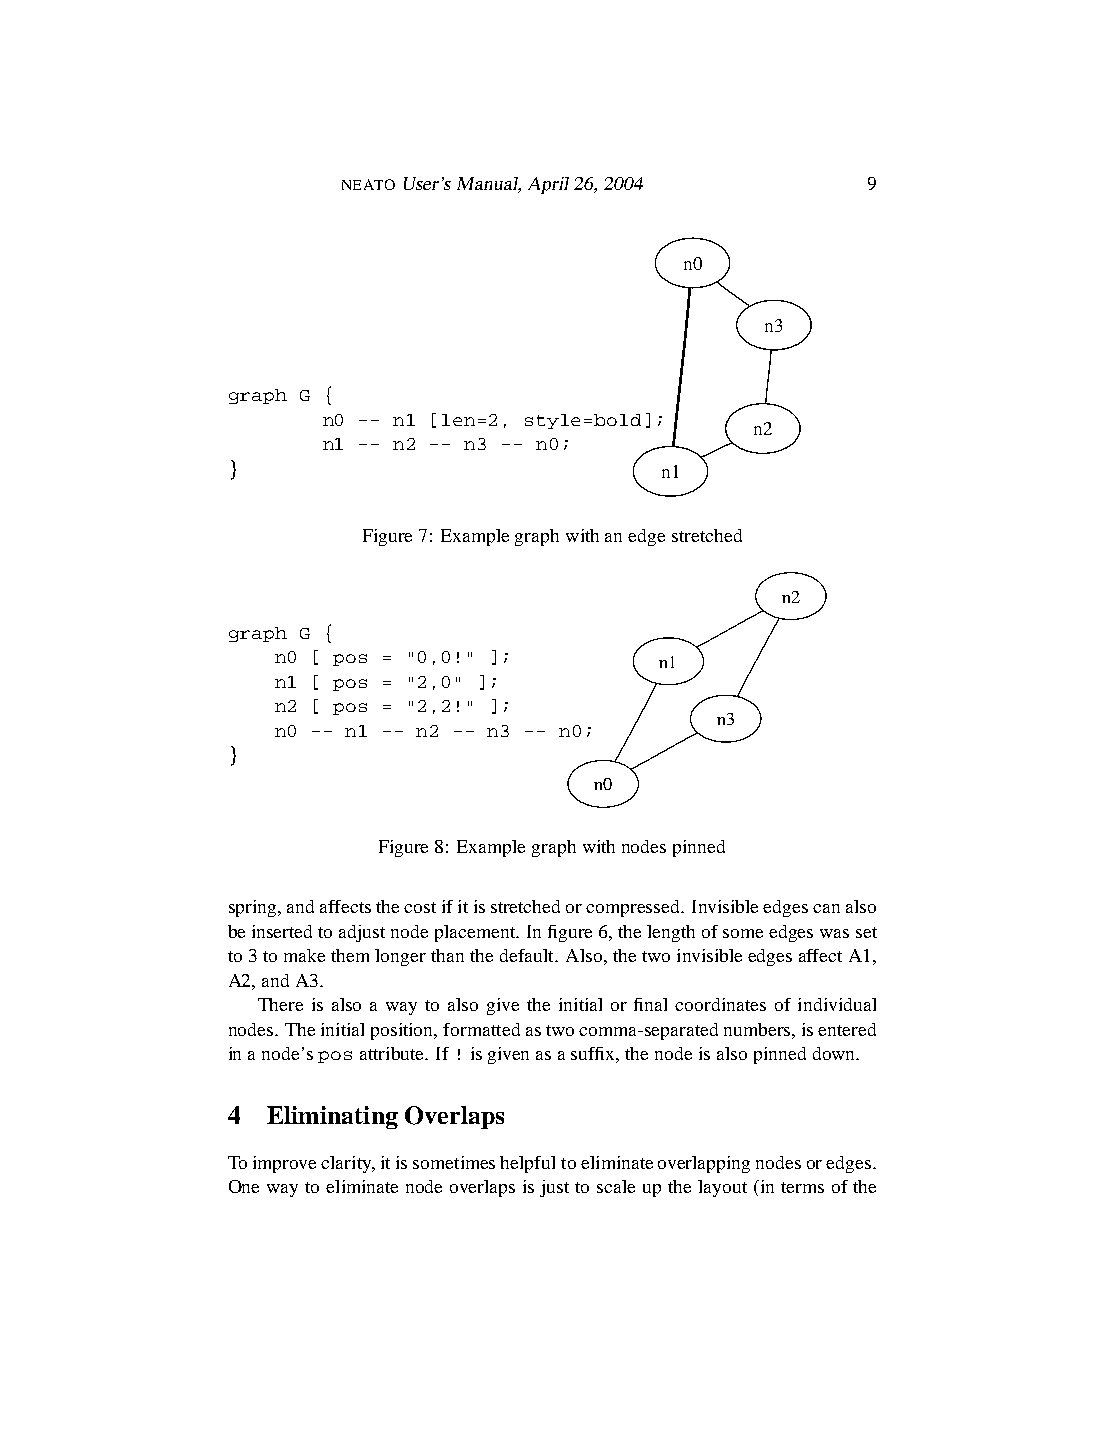 Image resolution: width=1108 pixels, height=1434 pixels. Describe the element at coordinates (802, 1187) in the page. I see `terms` at that location.
